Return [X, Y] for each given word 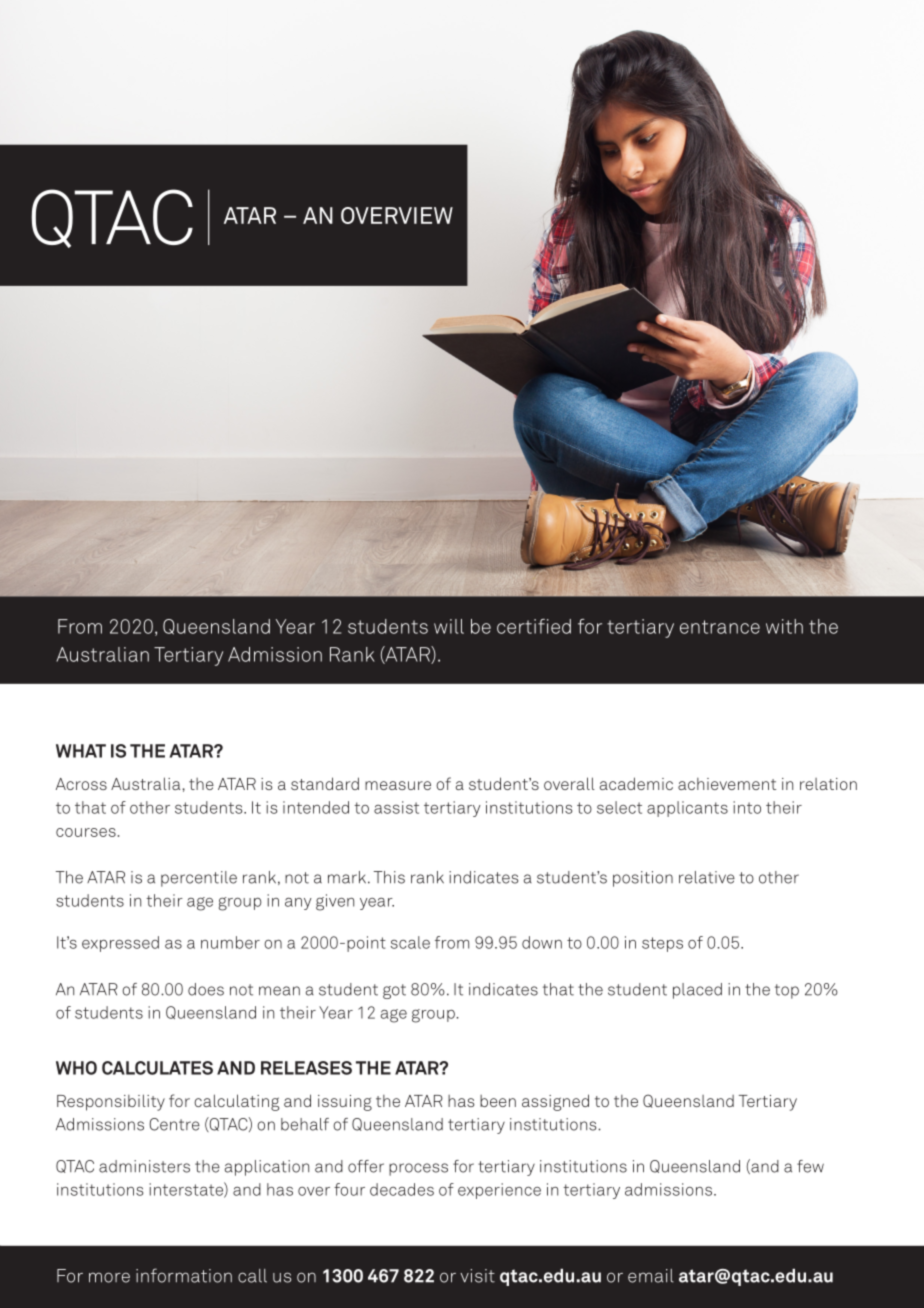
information [184, 1275]
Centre [174, 1124]
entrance [720, 627]
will [449, 626]
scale [410, 942]
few [810, 1166]
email [651, 1276]
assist [396, 807]
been [498, 1101]
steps [662, 944]
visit [477, 1276]
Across [81, 784]
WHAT [81, 751]
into [747, 807]
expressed [120, 944]
